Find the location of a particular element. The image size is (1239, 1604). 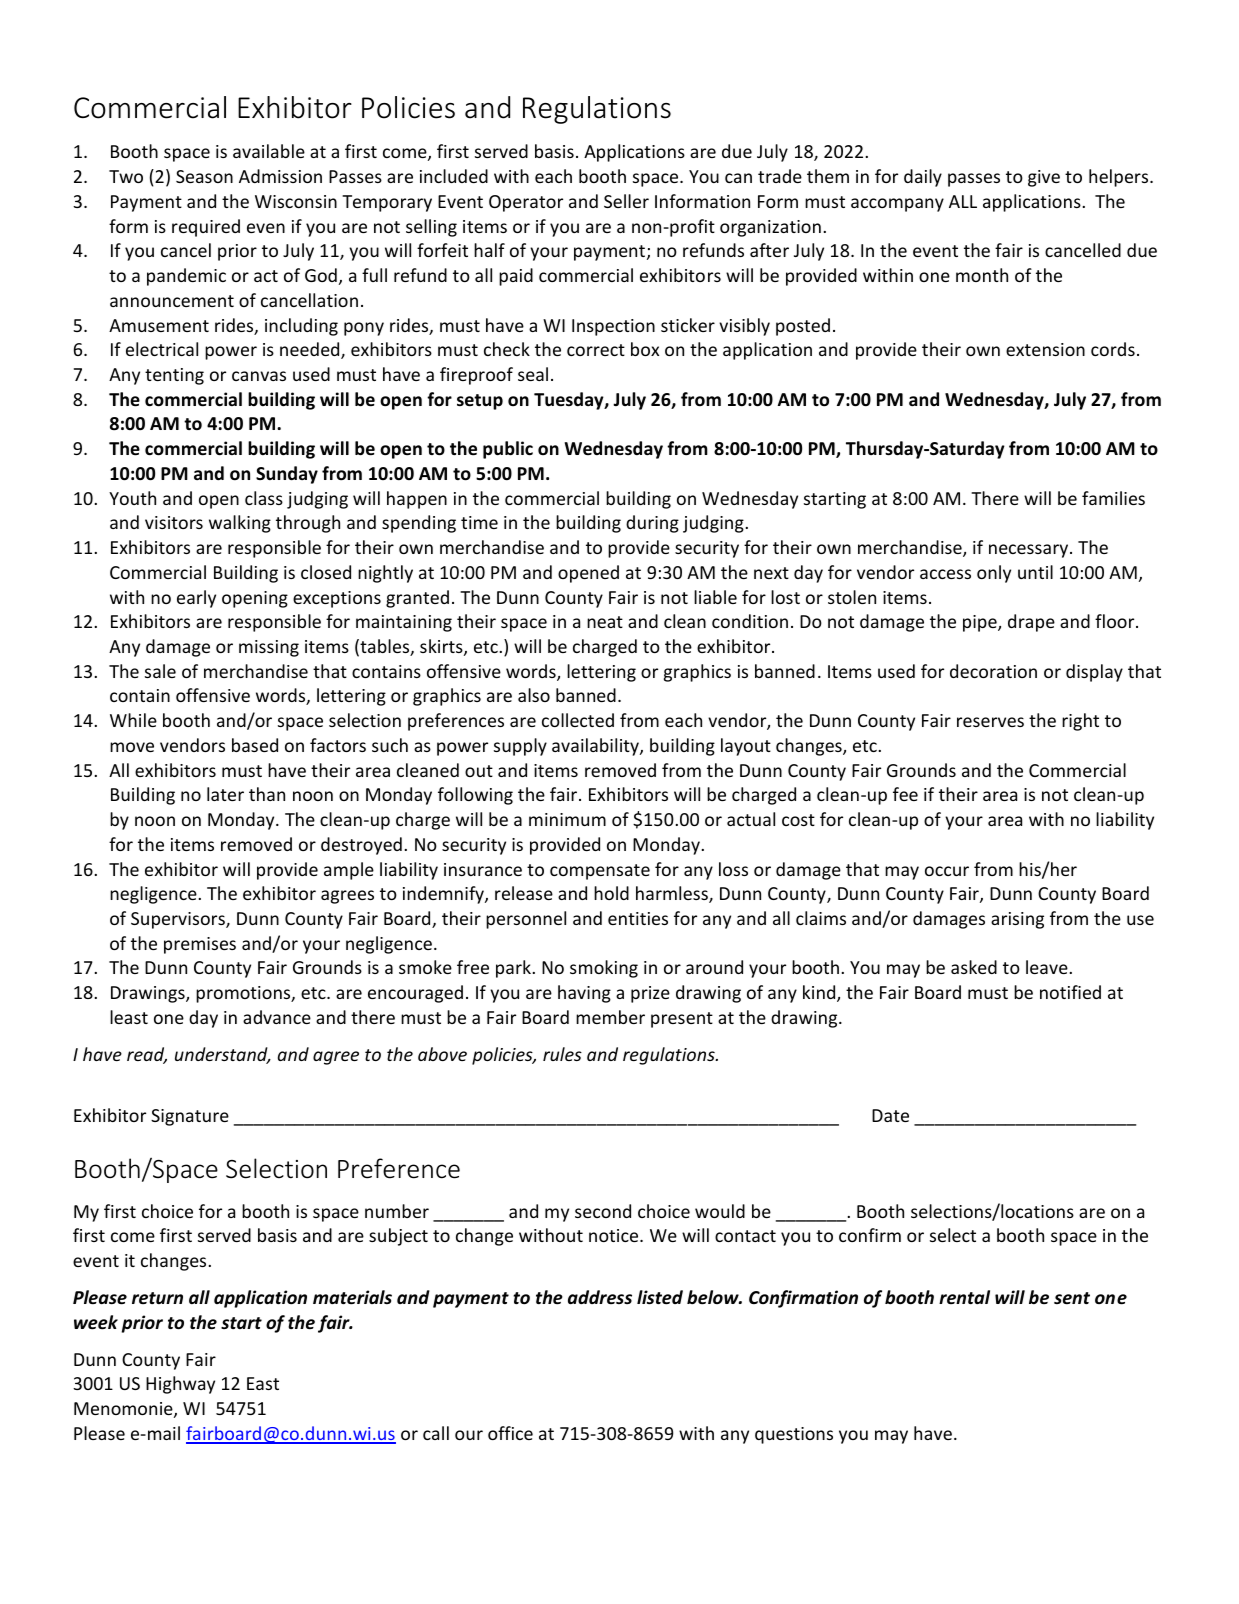

Date is located at coordinates (890, 1115).
